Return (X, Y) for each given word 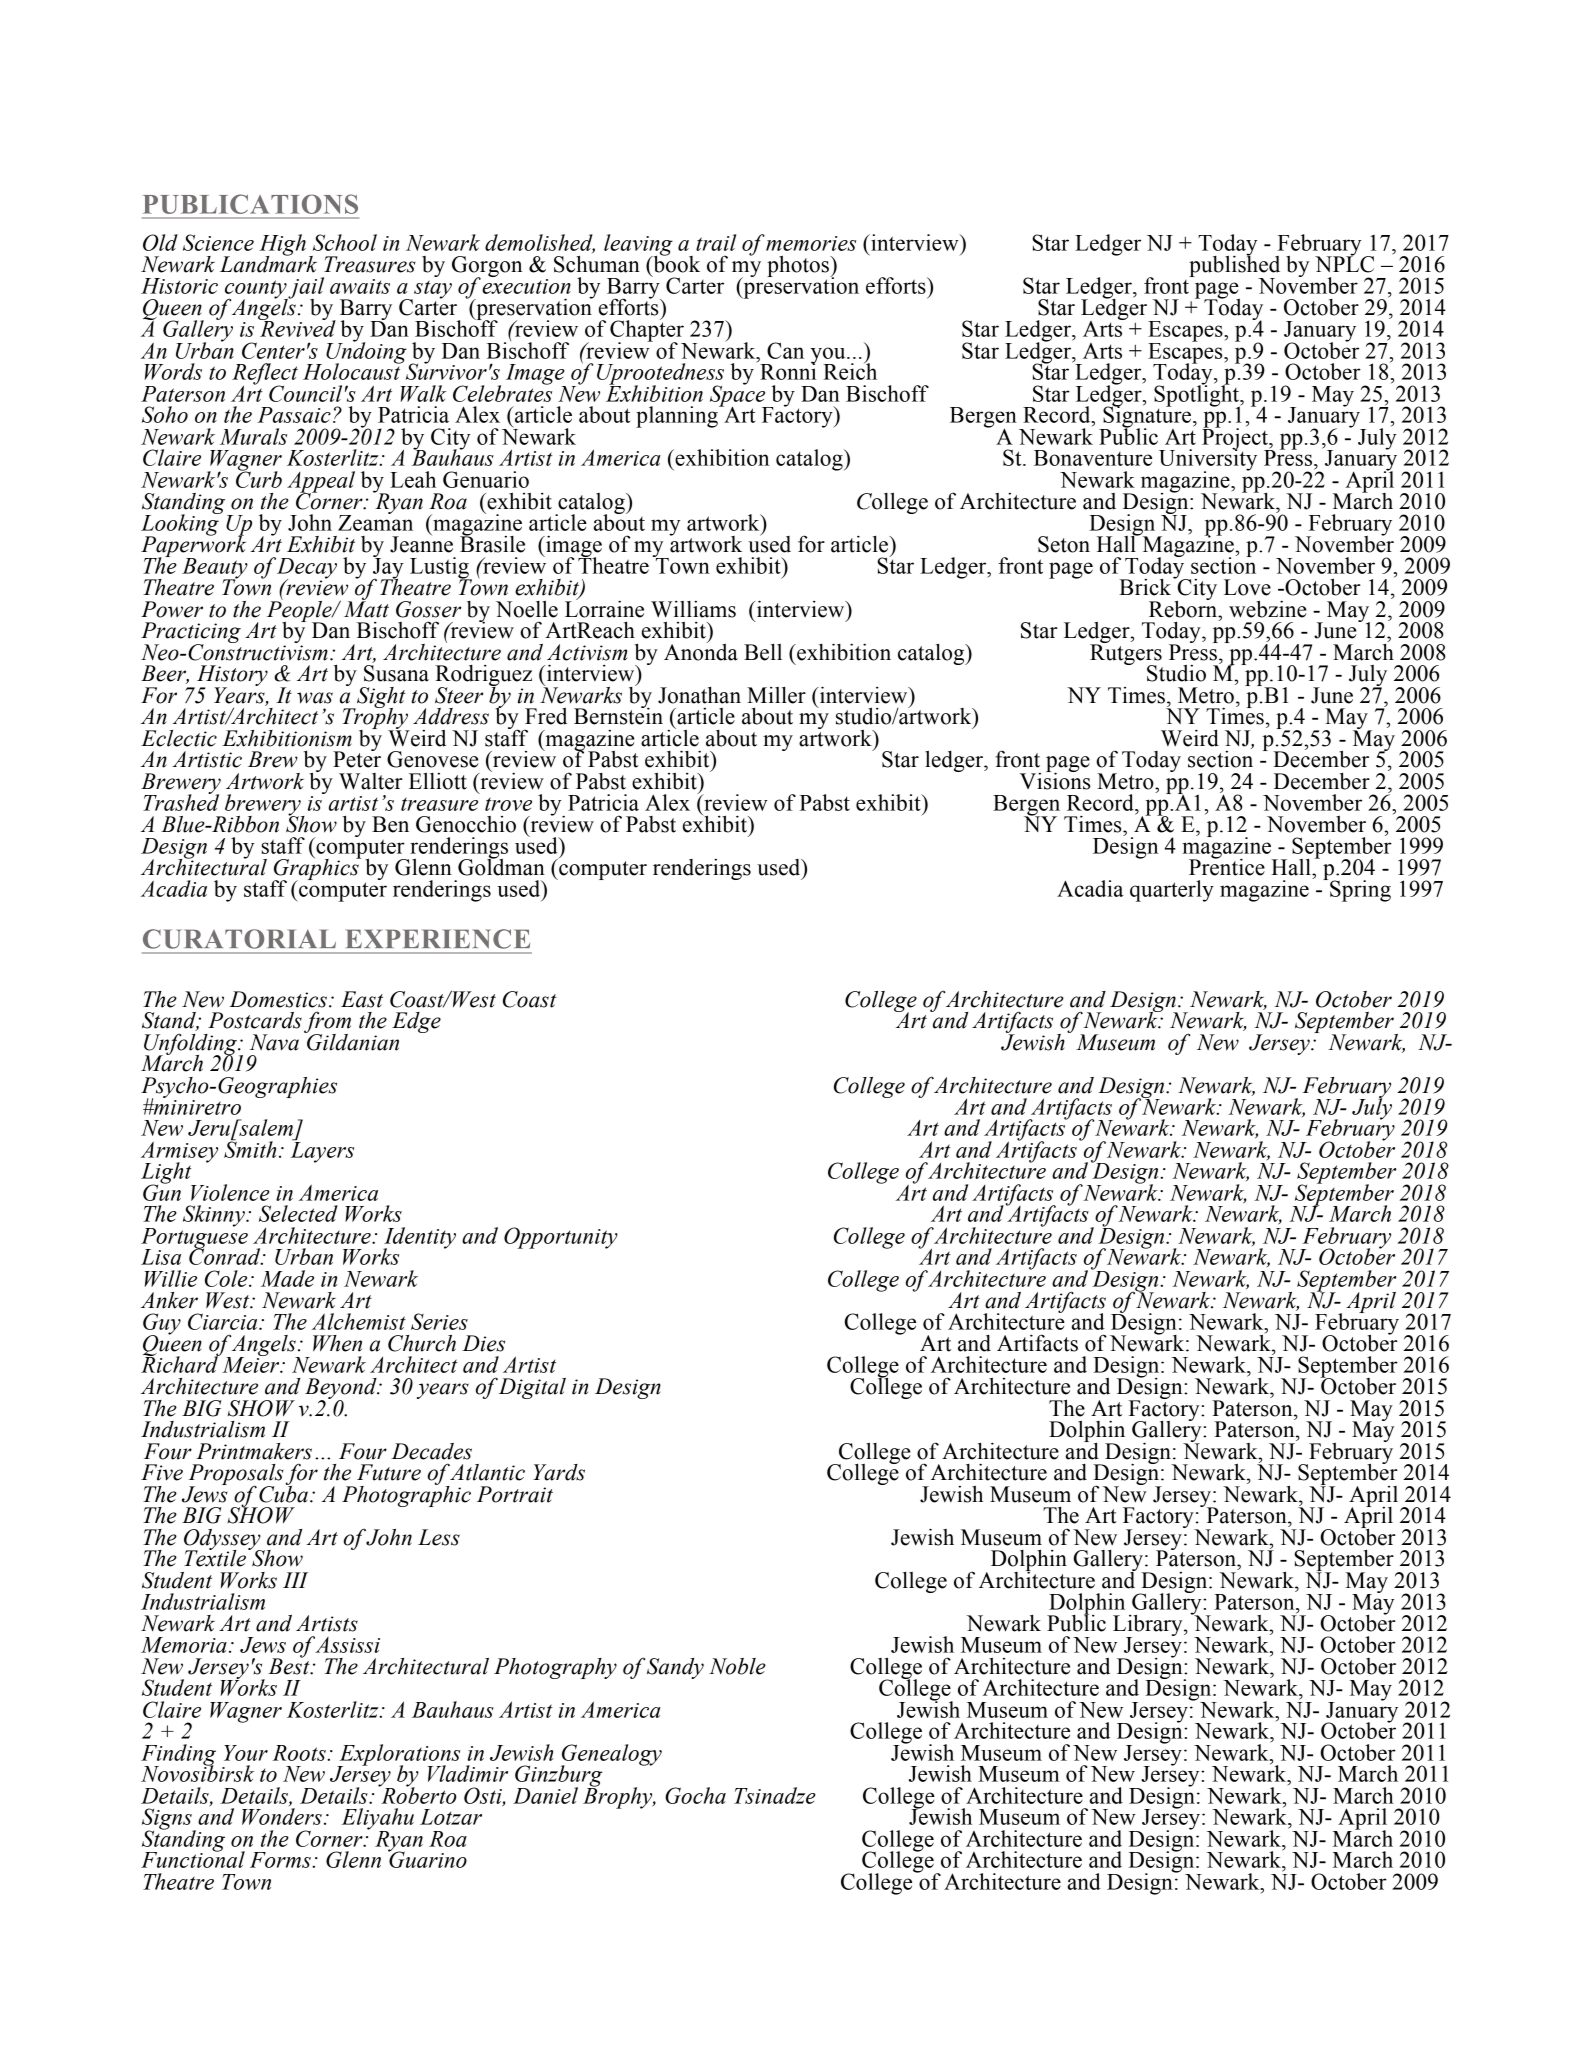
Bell (763, 652)
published (1234, 267)
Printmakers (254, 1451)
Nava (274, 1042)
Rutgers (1126, 654)
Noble (737, 1666)
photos (799, 268)
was (315, 698)
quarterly (1172, 891)
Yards (559, 1472)
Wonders (282, 1816)
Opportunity (561, 1238)
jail (305, 289)
